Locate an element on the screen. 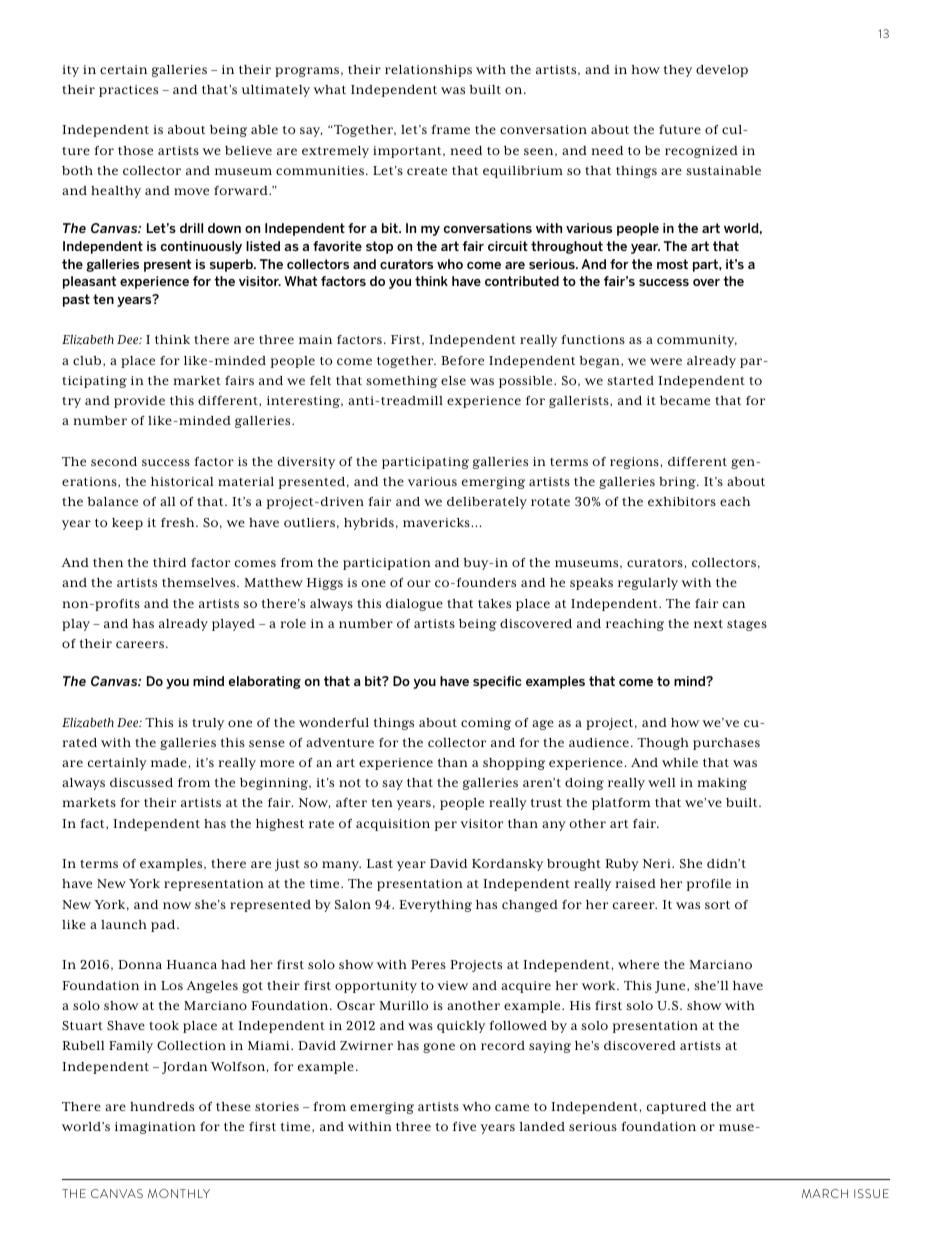 This screenshot has width=952, height=1233. mavericks is located at coordinates (436, 522).
